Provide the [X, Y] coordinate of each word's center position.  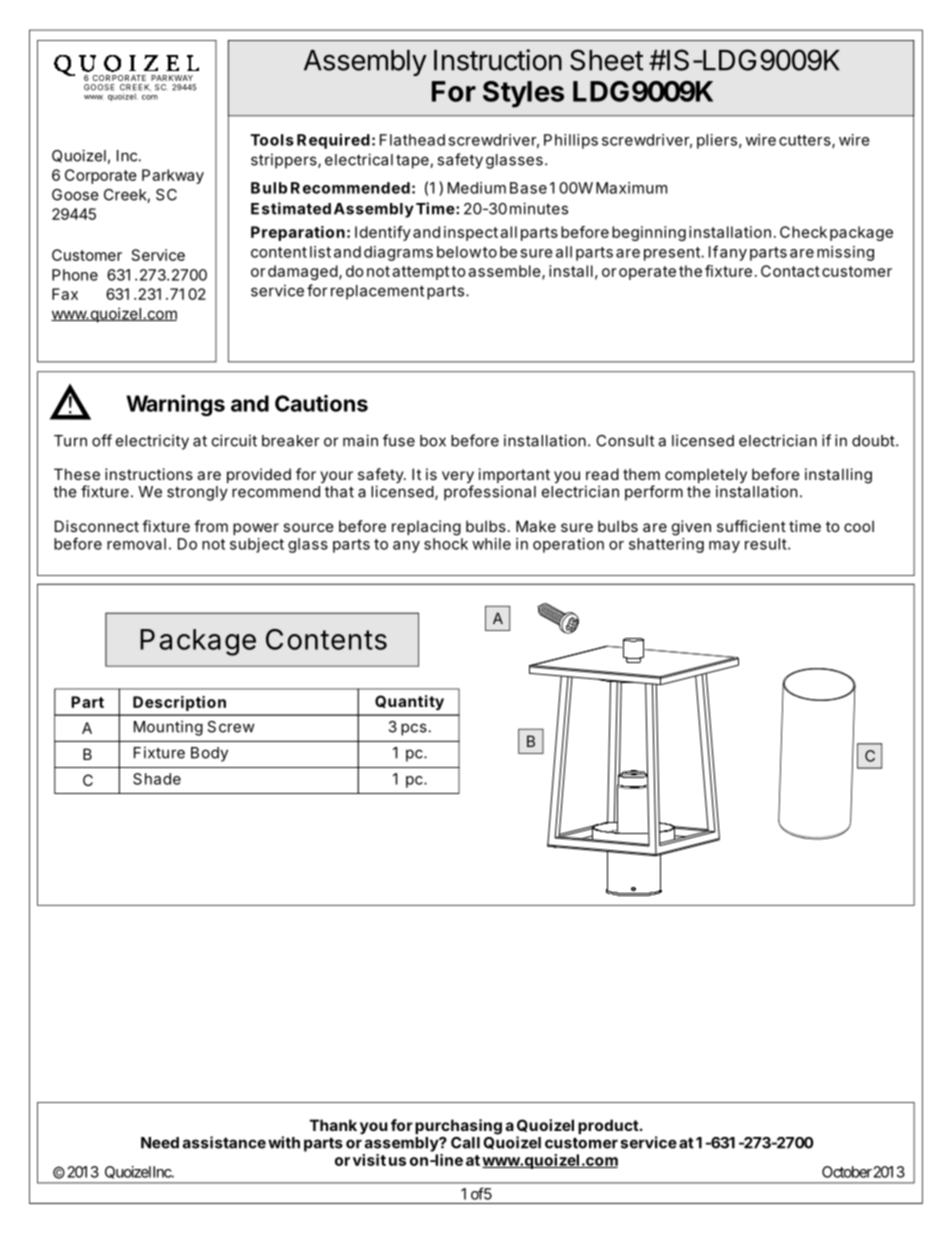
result [766, 544]
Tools [272, 140]
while [491, 544]
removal [136, 544]
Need [160, 1143]
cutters [806, 141]
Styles [523, 94]
